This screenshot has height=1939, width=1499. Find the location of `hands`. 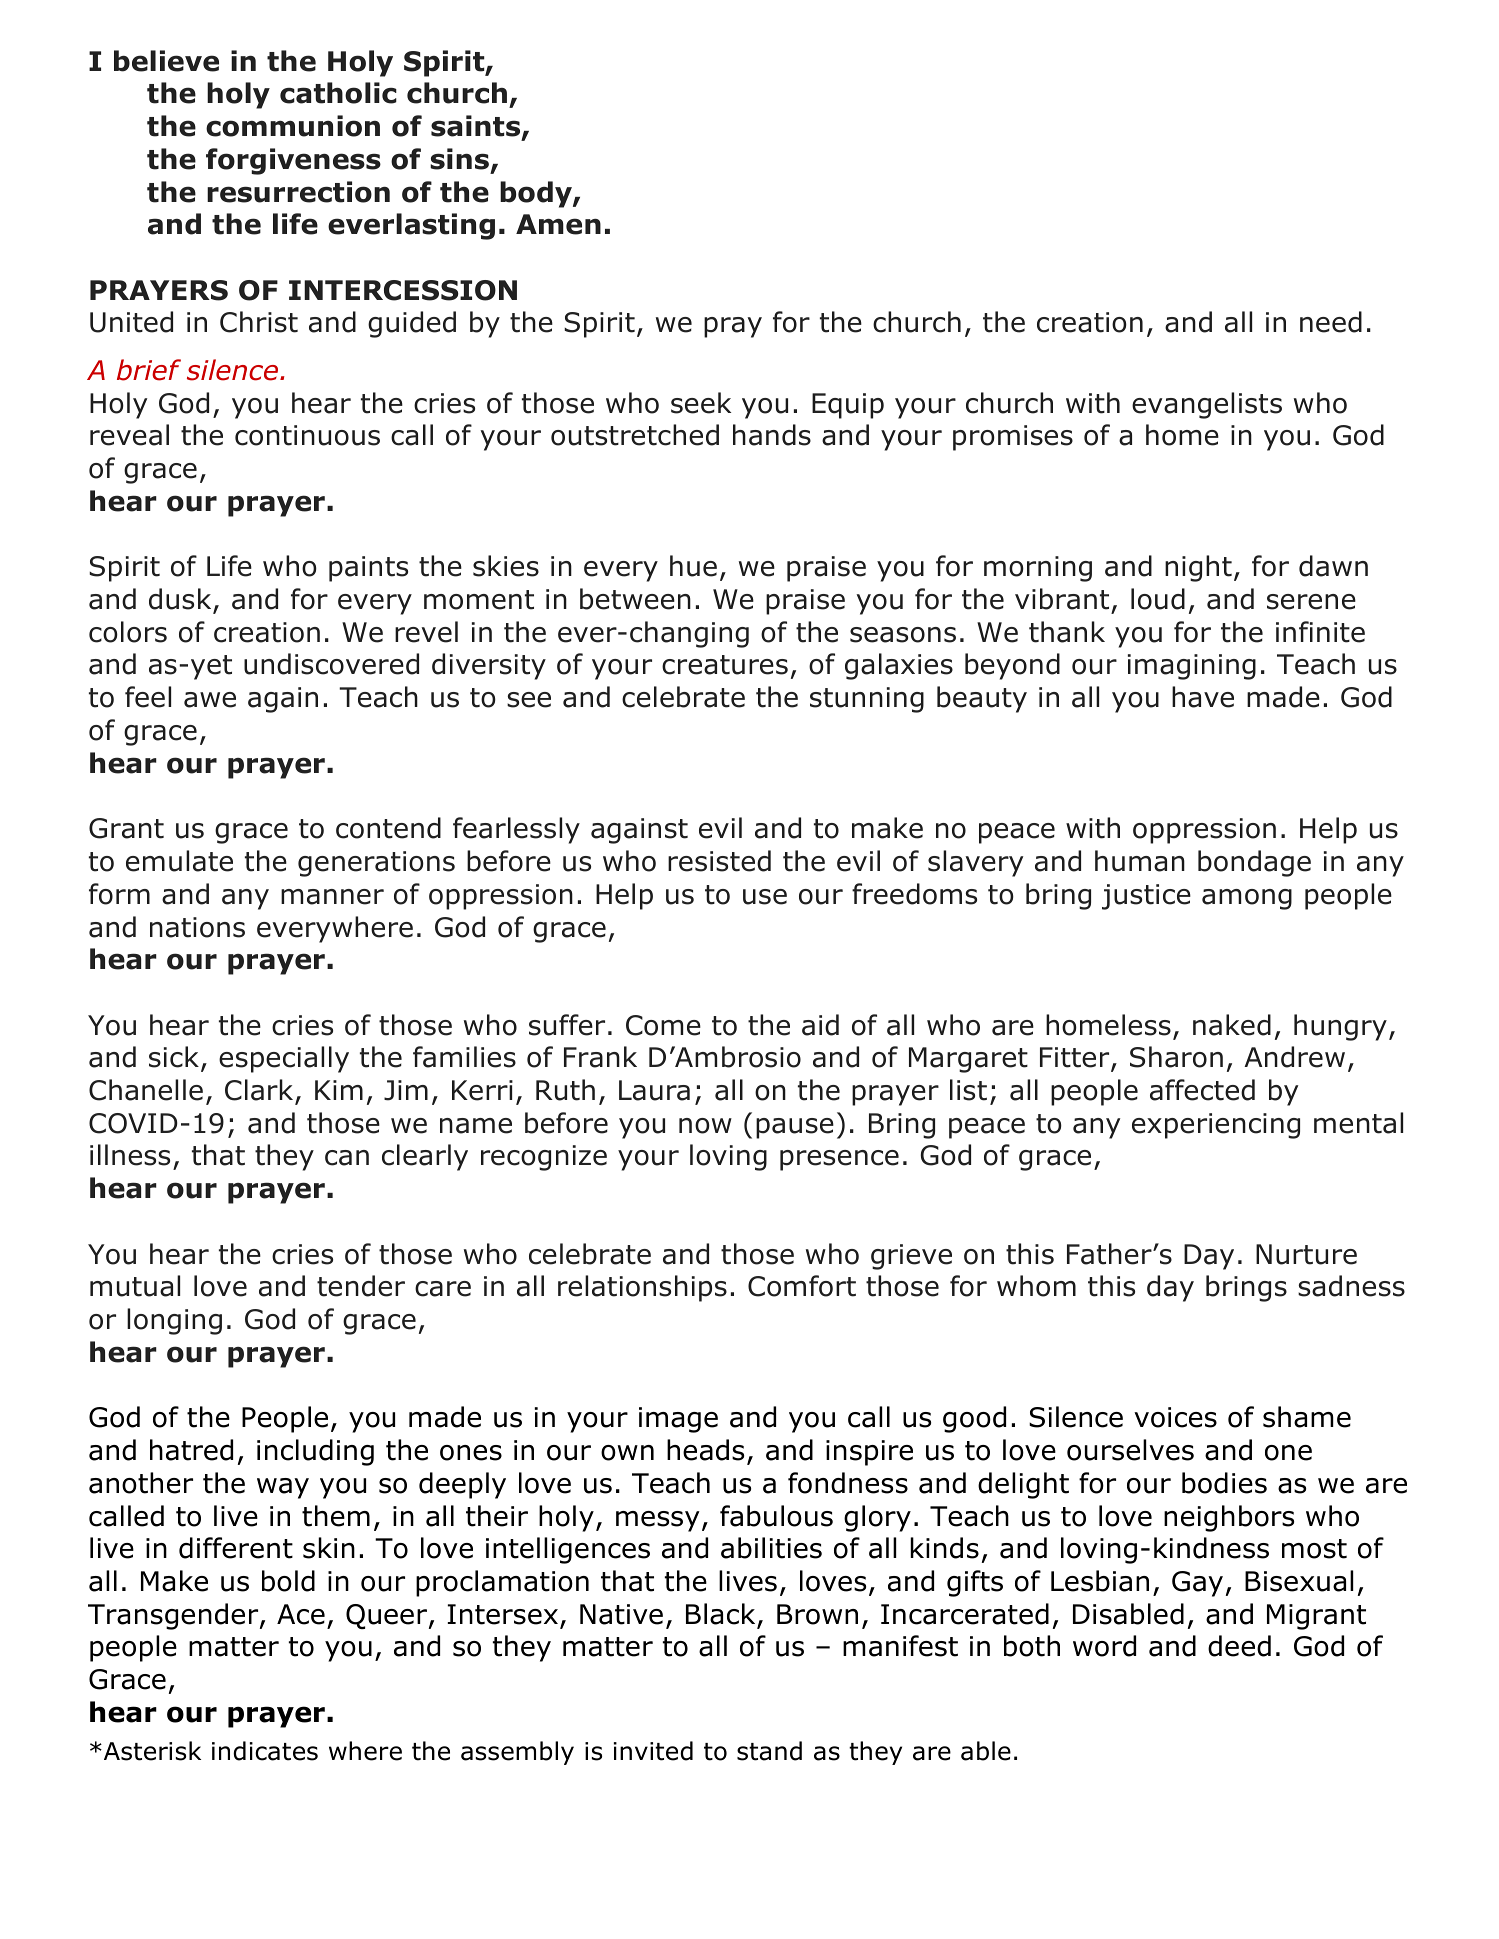

hands is located at coordinates (772, 435).
